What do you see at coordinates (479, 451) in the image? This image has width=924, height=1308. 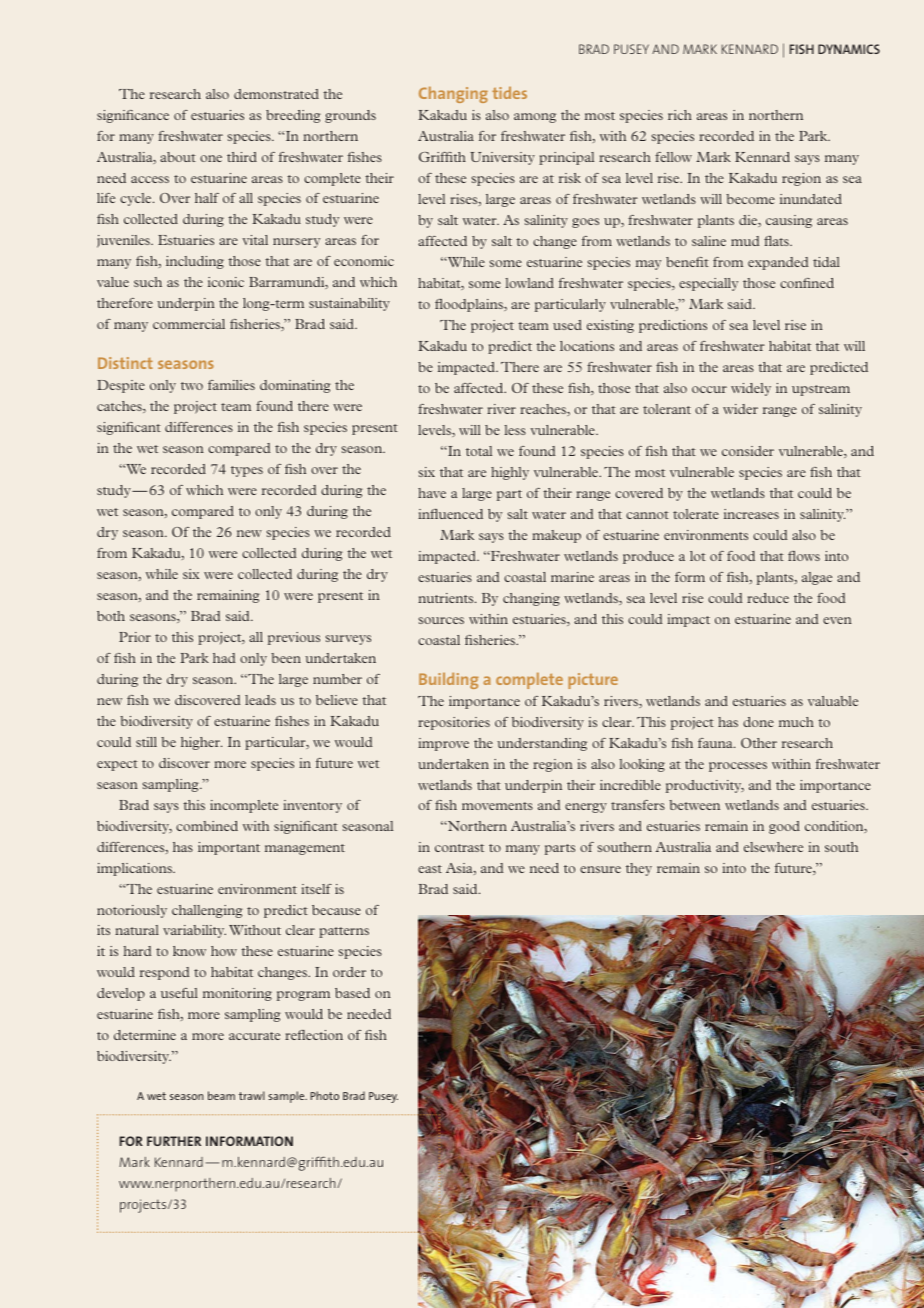 I see `total` at bounding box center [479, 451].
